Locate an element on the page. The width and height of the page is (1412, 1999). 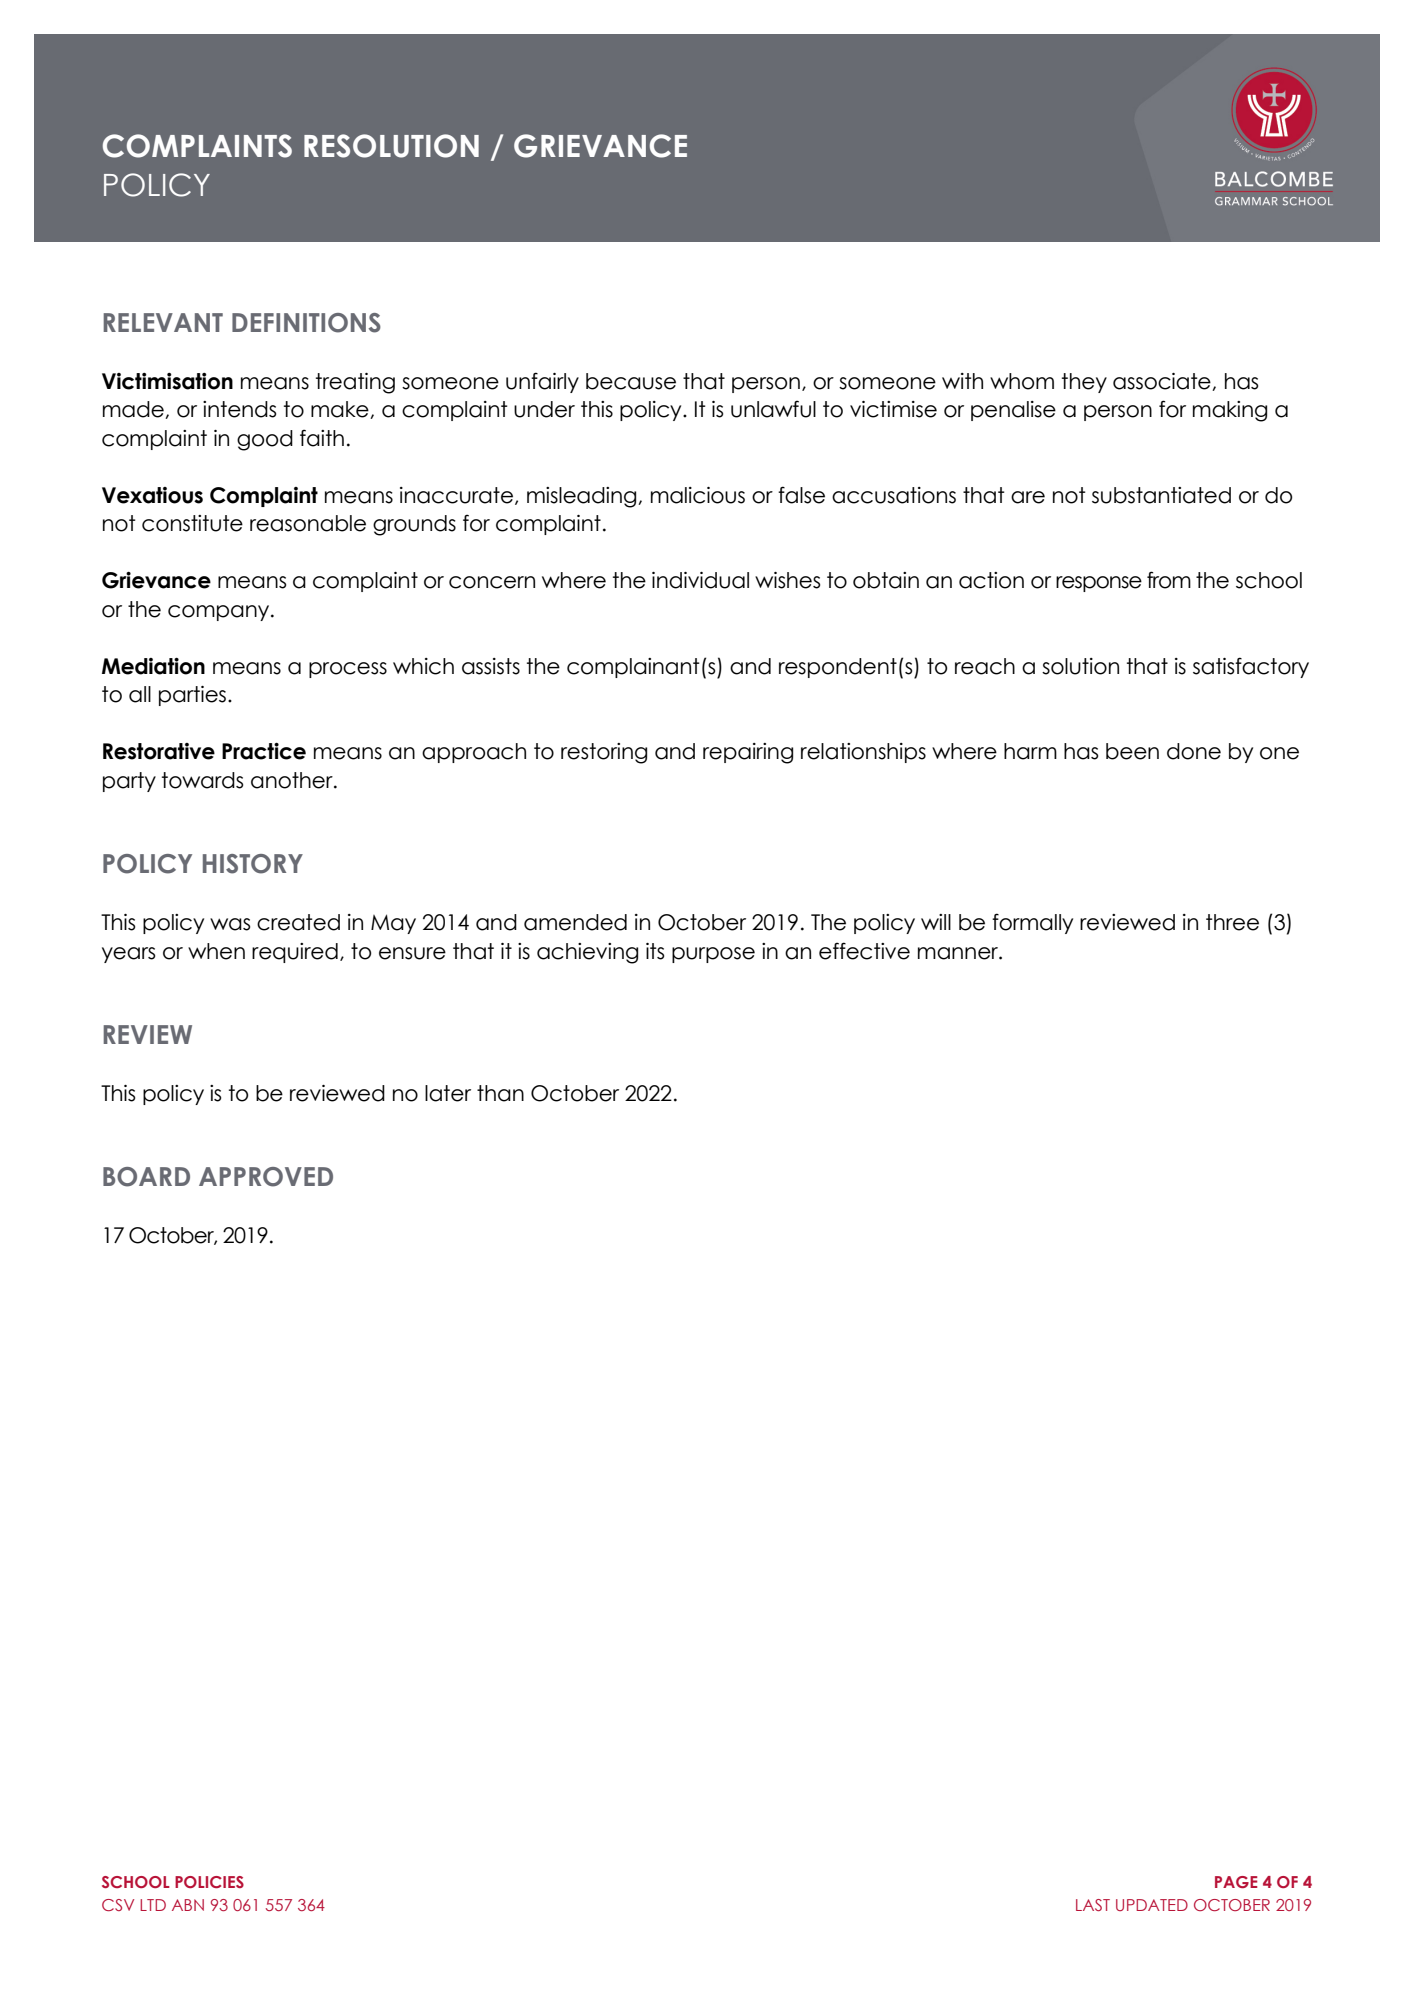
its is located at coordinates (655, 951).
